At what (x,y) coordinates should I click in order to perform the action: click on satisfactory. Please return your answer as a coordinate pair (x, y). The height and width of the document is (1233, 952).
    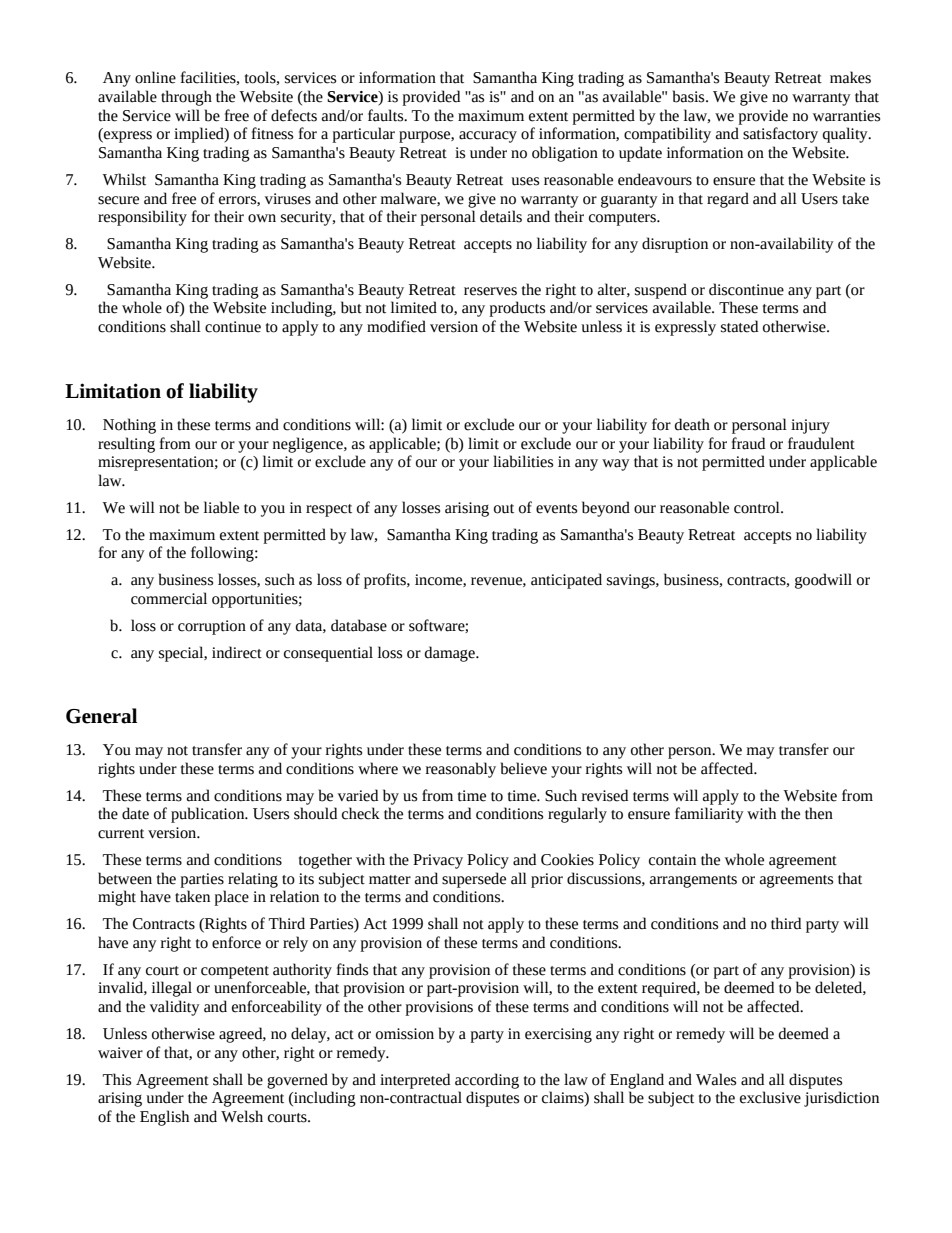
    Looking at the image, I should click on (780, 135).
